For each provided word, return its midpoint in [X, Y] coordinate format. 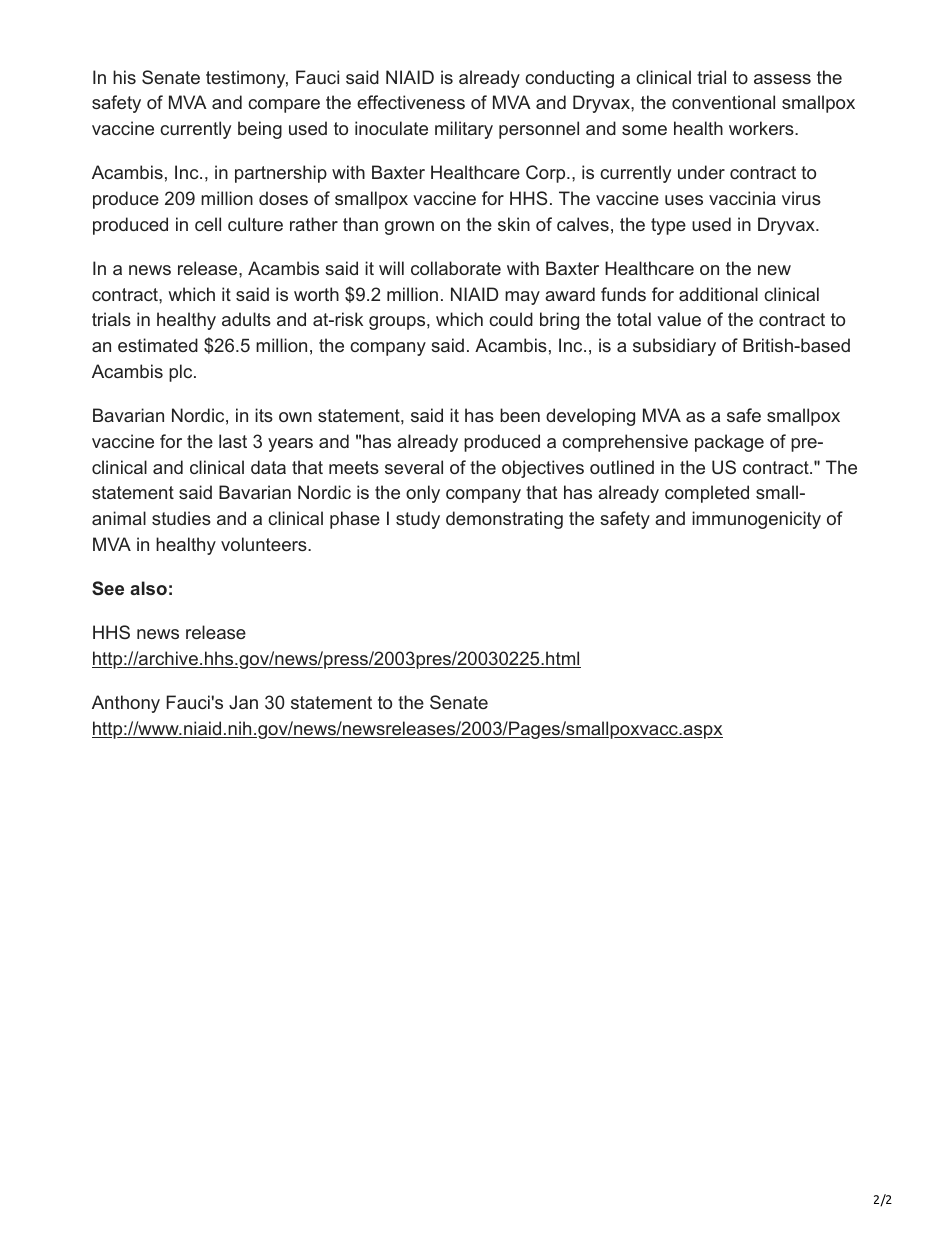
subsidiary [674, 347]
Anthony [126, 704]
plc [182, 373]
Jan [243, 702]
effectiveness [411, 102]
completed [707, 494]
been [520, 415]
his [124, 77]
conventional [723, 102]
